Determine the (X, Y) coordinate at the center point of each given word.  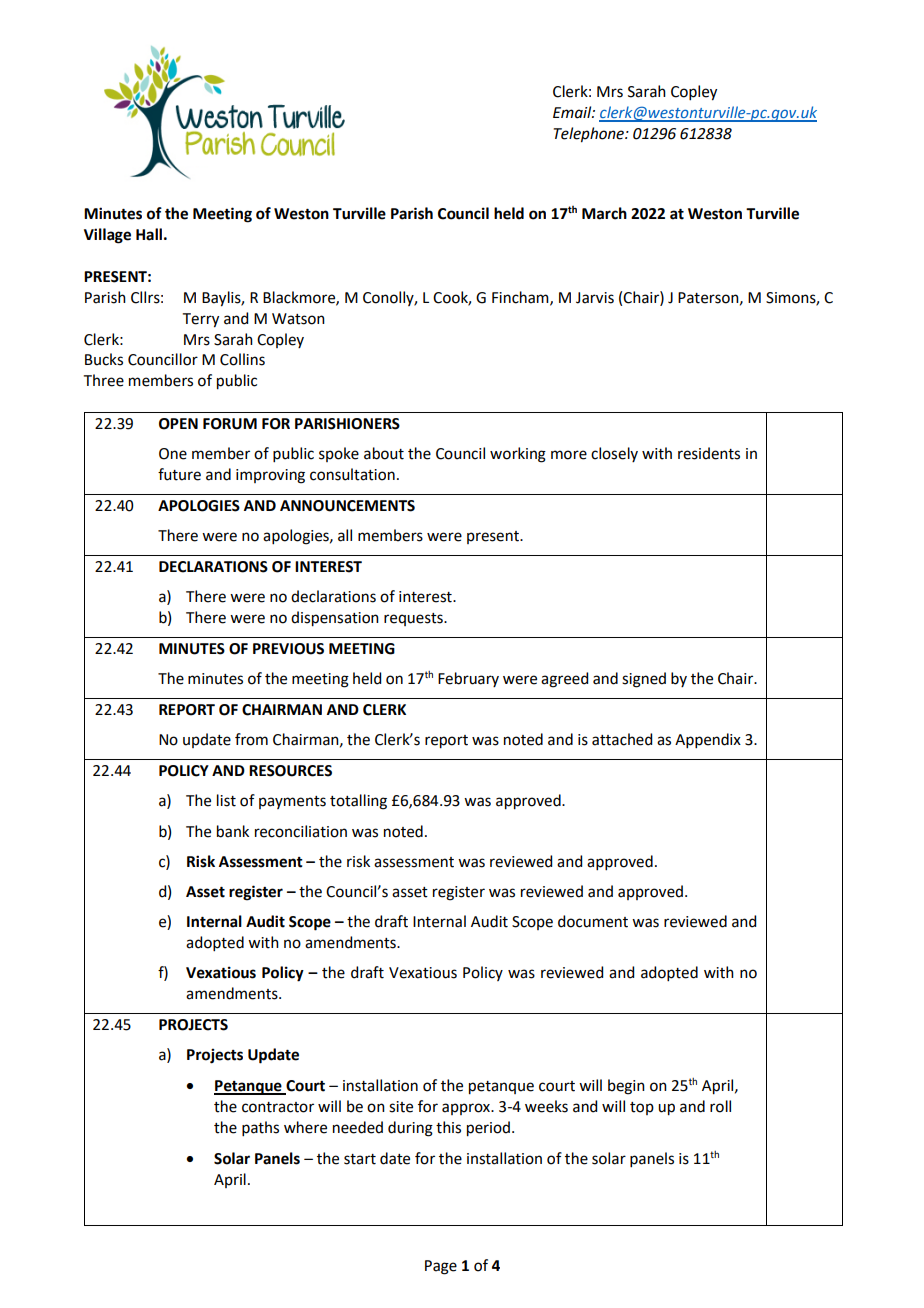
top (642, 1108)
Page (441, 1267)
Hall (149, 234)
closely (614, 454)
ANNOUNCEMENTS (347, 506)
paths (260, 1128)
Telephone (590, 135)
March (604, 213)
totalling (358, 802)
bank (233, 831)
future (179, 474)
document (593, 921)
